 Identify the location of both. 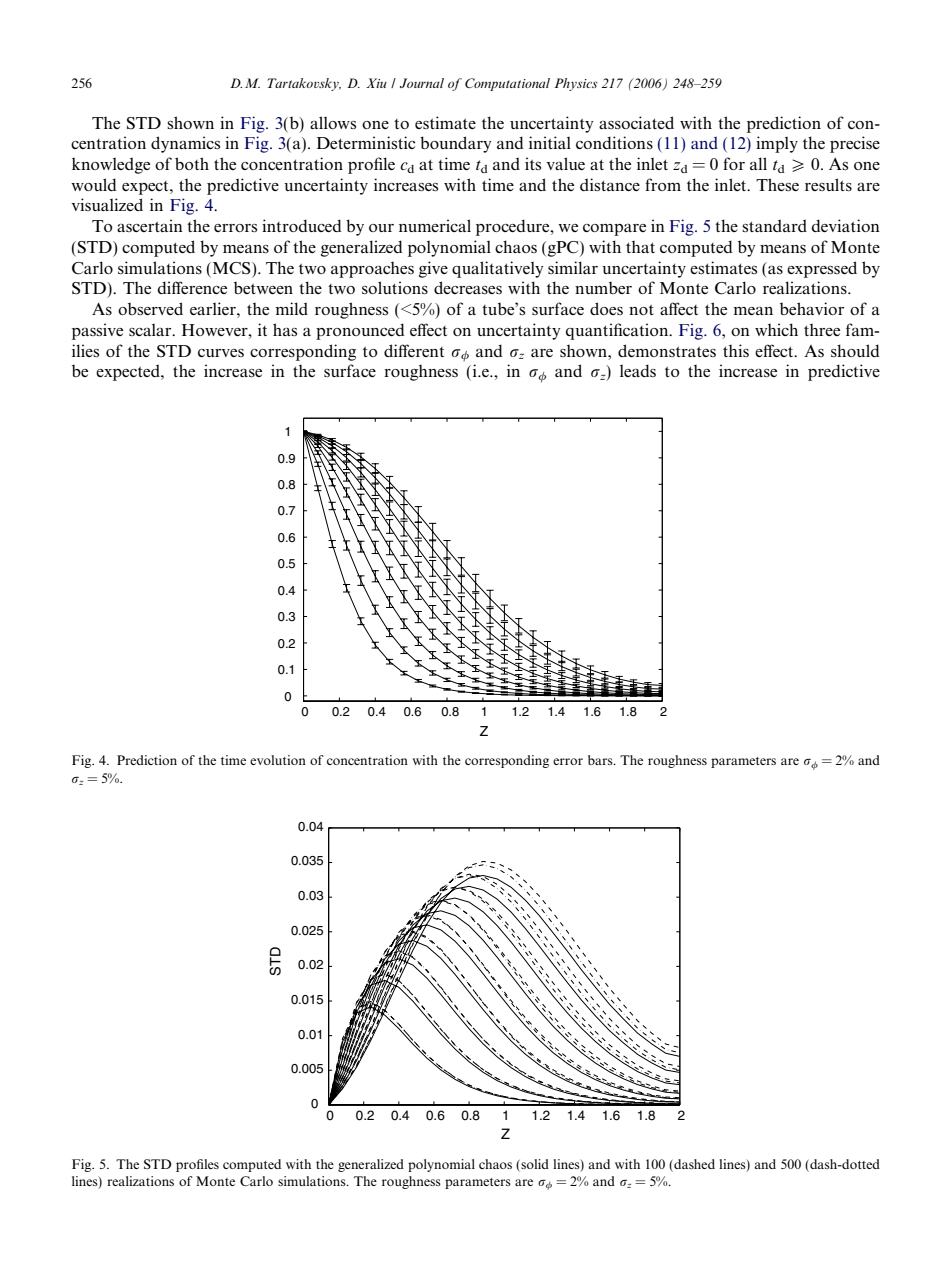
(192, 163).
